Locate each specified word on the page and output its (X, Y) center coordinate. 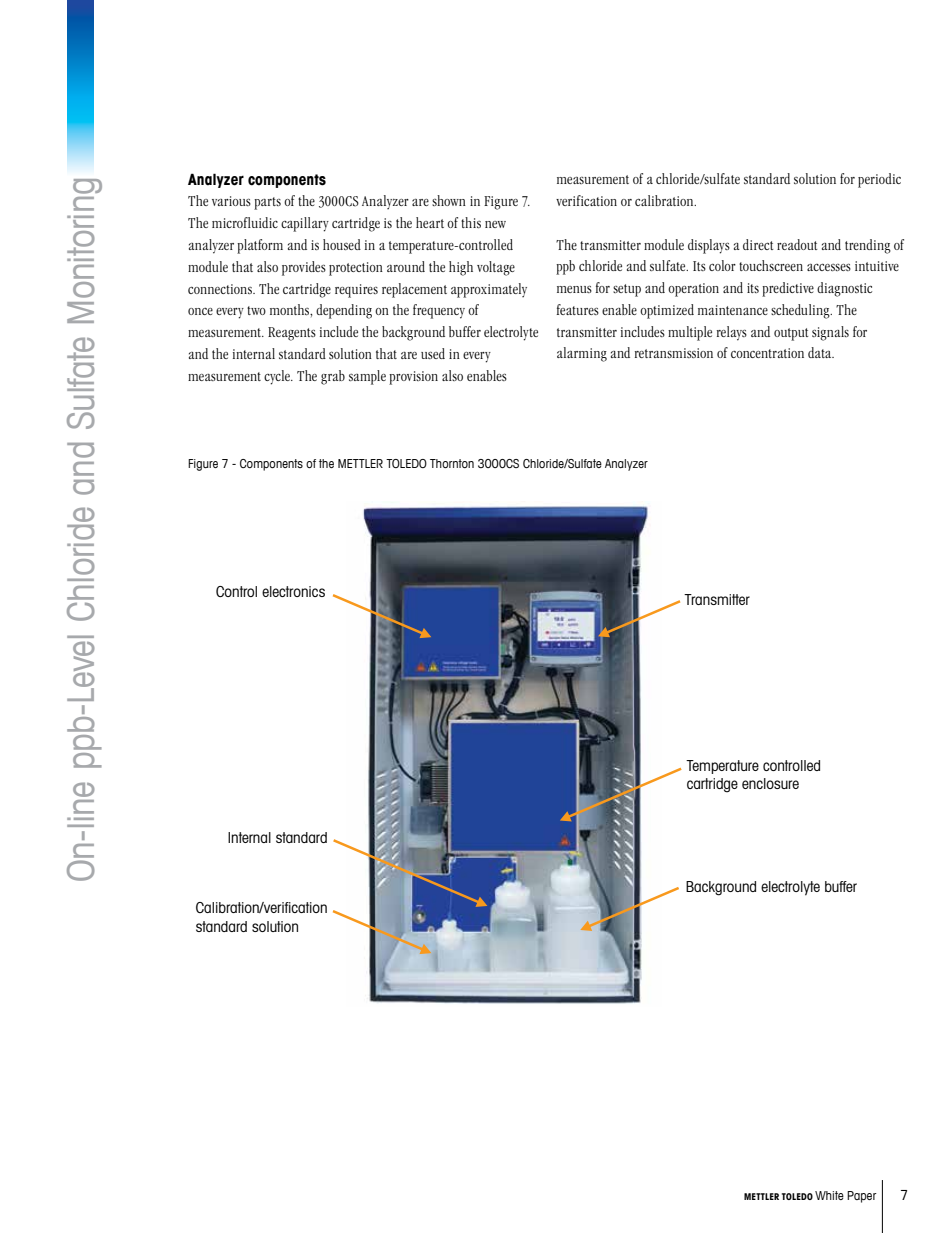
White (829, 1195)
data (821, 352)
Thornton (452, 463)
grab (333, 377)
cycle (278, 377)
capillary (305, 224)
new (495, 224)
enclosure (770, 783)
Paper (862, 1197)
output (791, 334)
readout (797, 244)
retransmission (674, 353)
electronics (293, 591)
